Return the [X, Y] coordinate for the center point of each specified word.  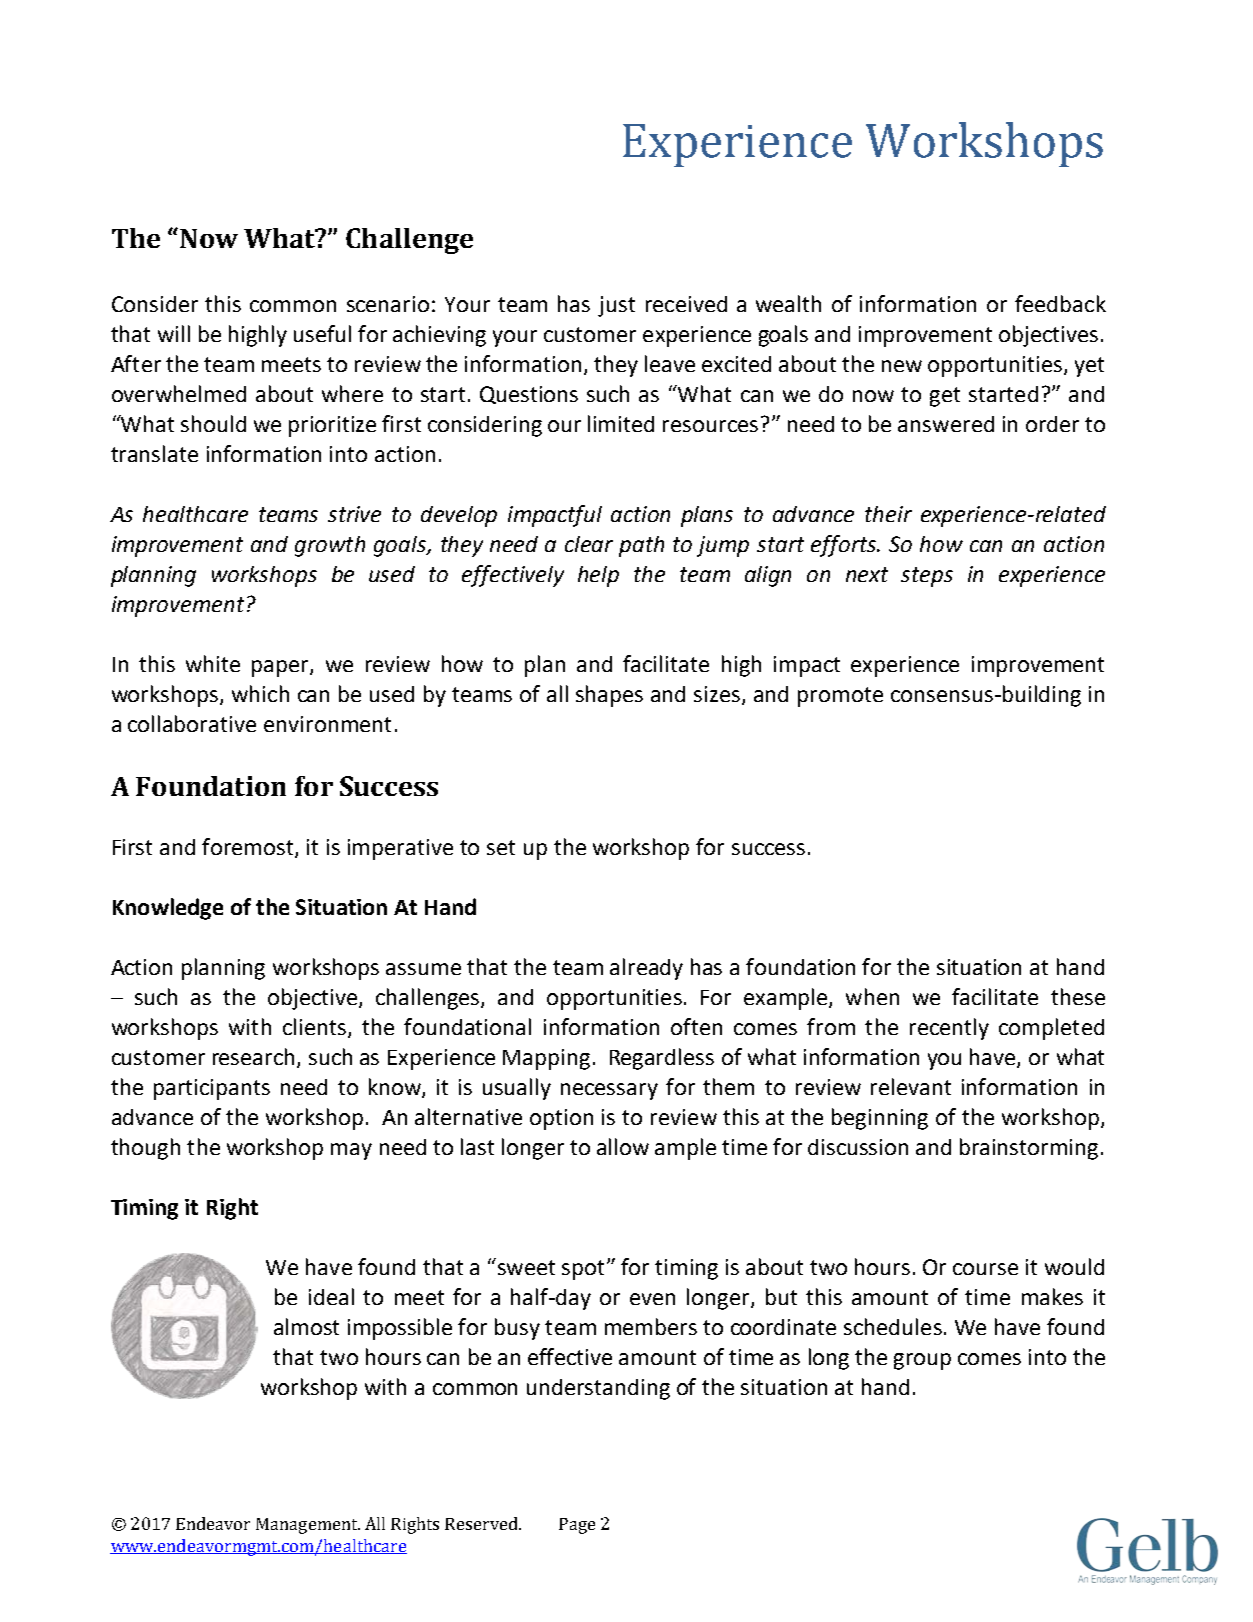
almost [306, 1326]
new [902, 366]
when [872, 996]
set [501, 847]
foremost [249, 848]
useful [322, 333]
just [616, 306]
